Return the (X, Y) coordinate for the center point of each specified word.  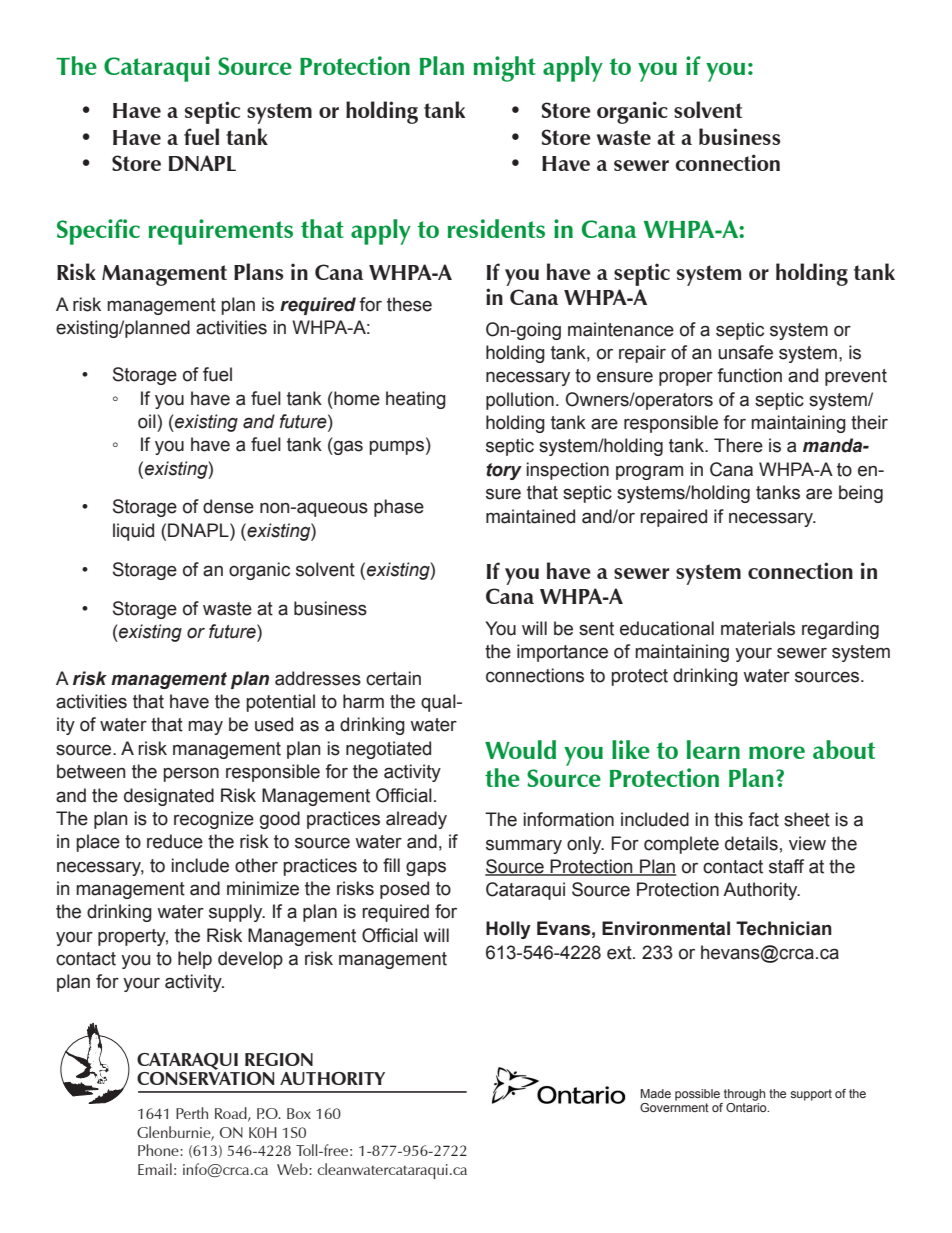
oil (147, 421)
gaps (426, 869)
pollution (520, 401)
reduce (175, 841)
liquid (133, 532)
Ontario (747, 1107)
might (505, 69)
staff (786, 866)
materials (758, 628)
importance (562, 653)
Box (299, 1113)
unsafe (745, 352)
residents (496, 228)
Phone (159, 1150)
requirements (221, 232)
